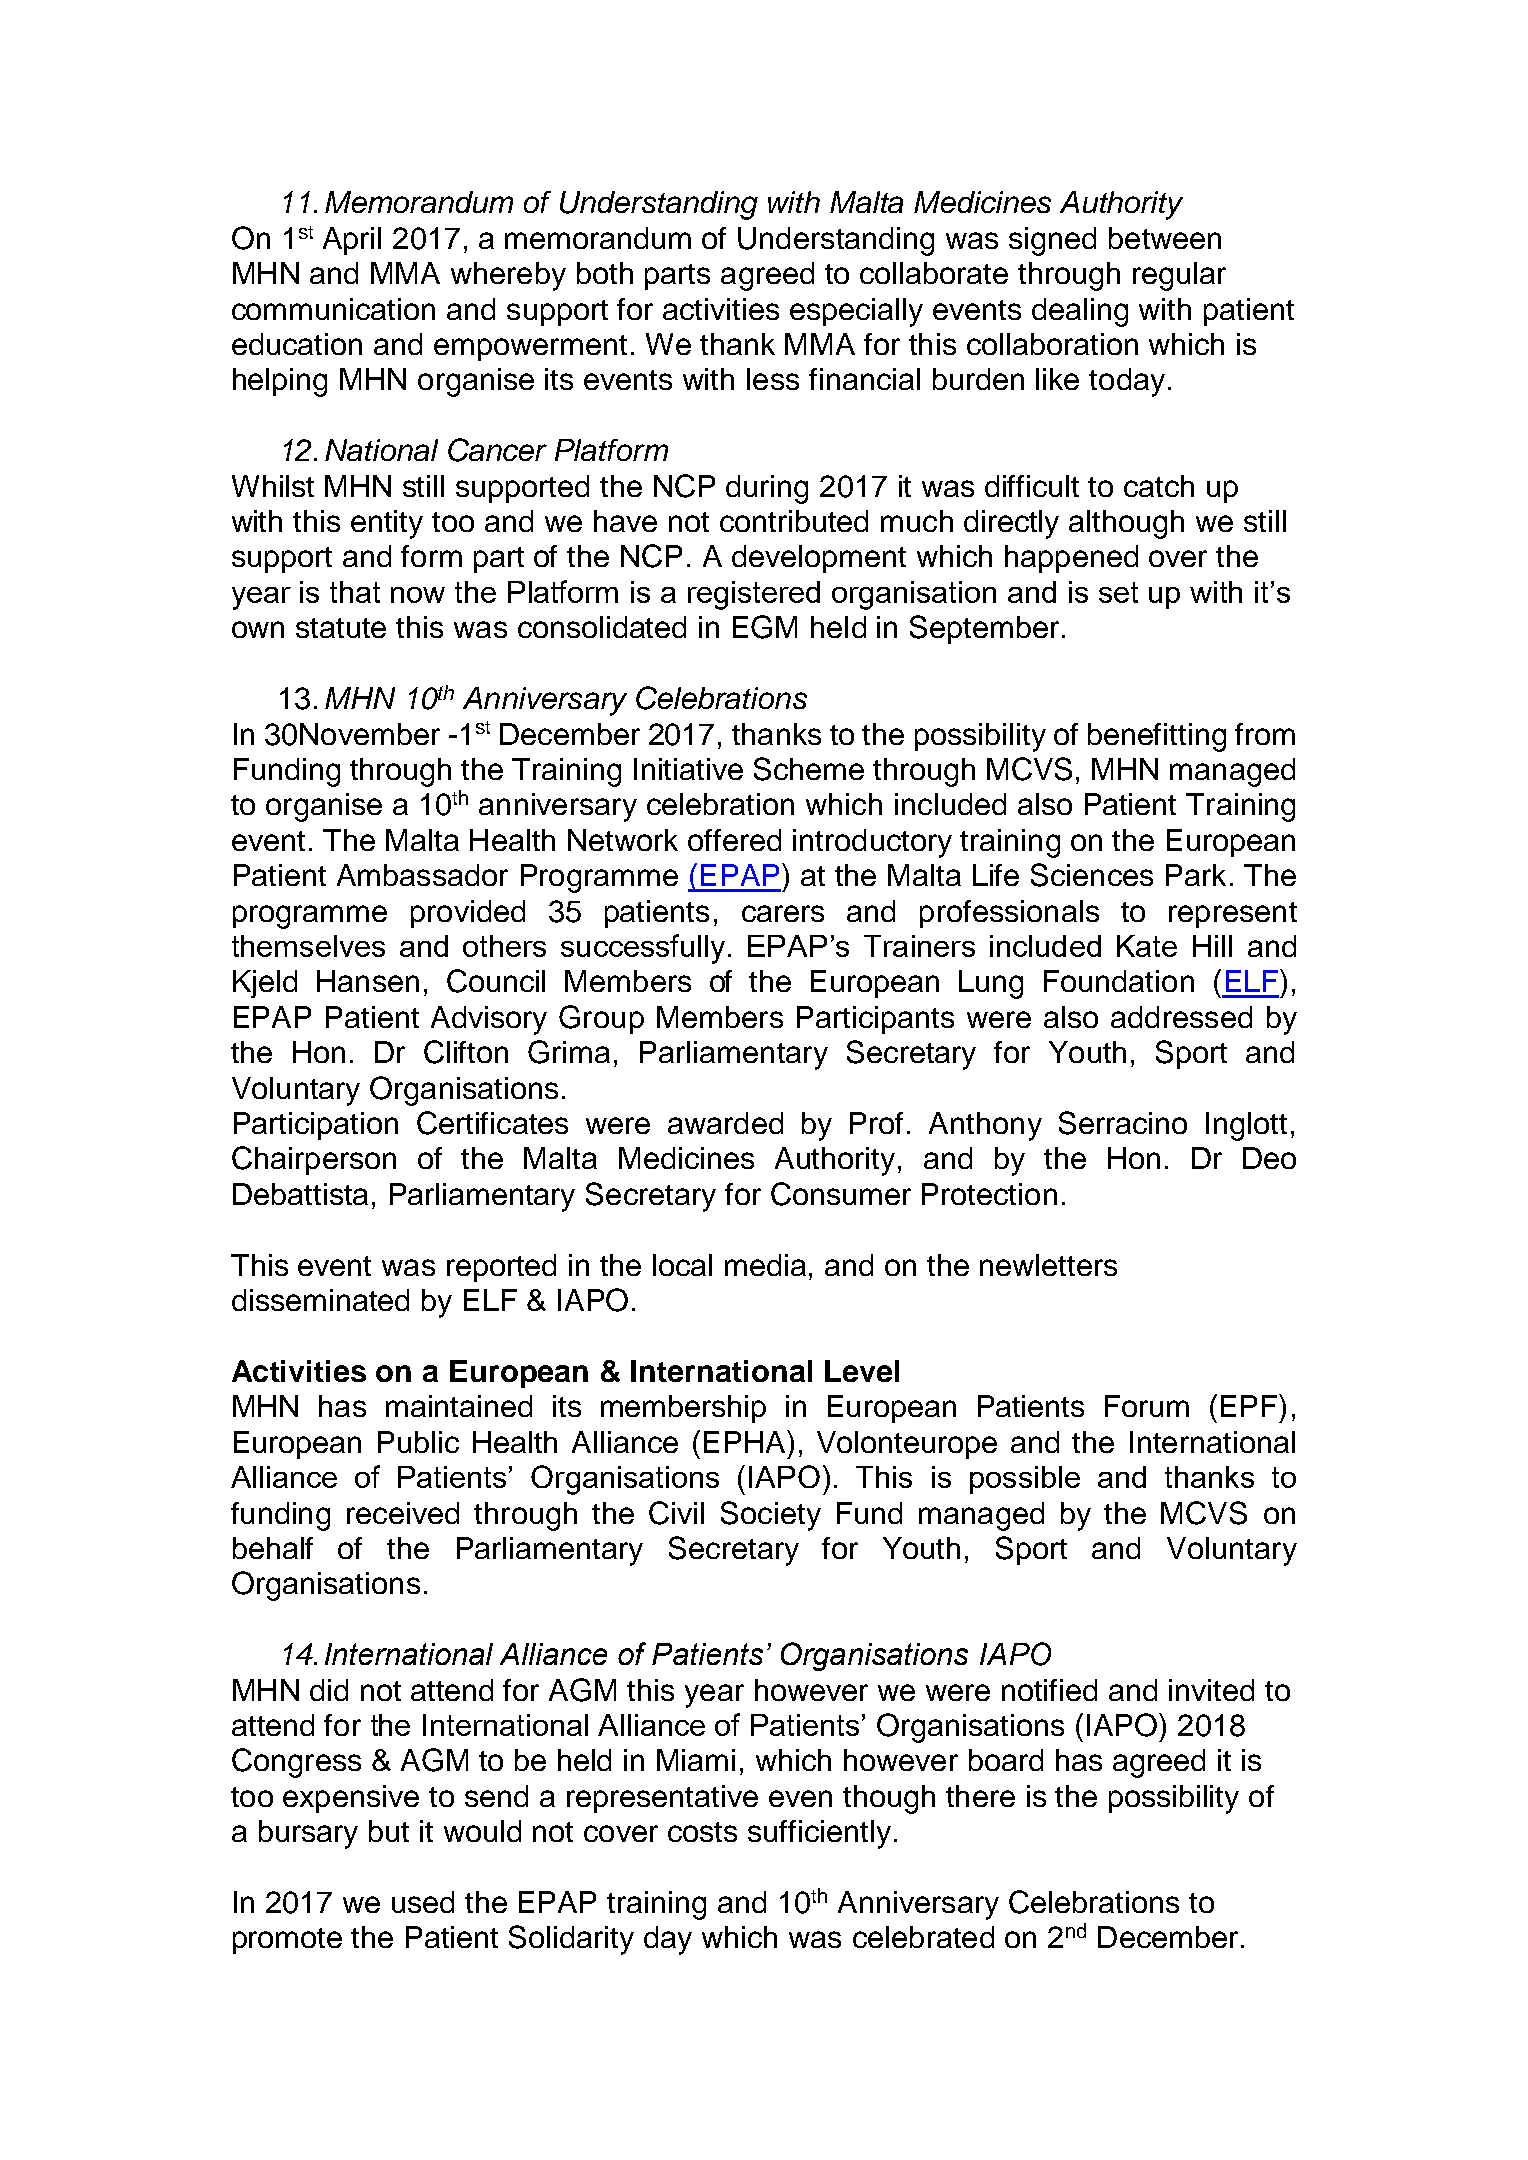  I want to click on especially, so click(856, 312).
